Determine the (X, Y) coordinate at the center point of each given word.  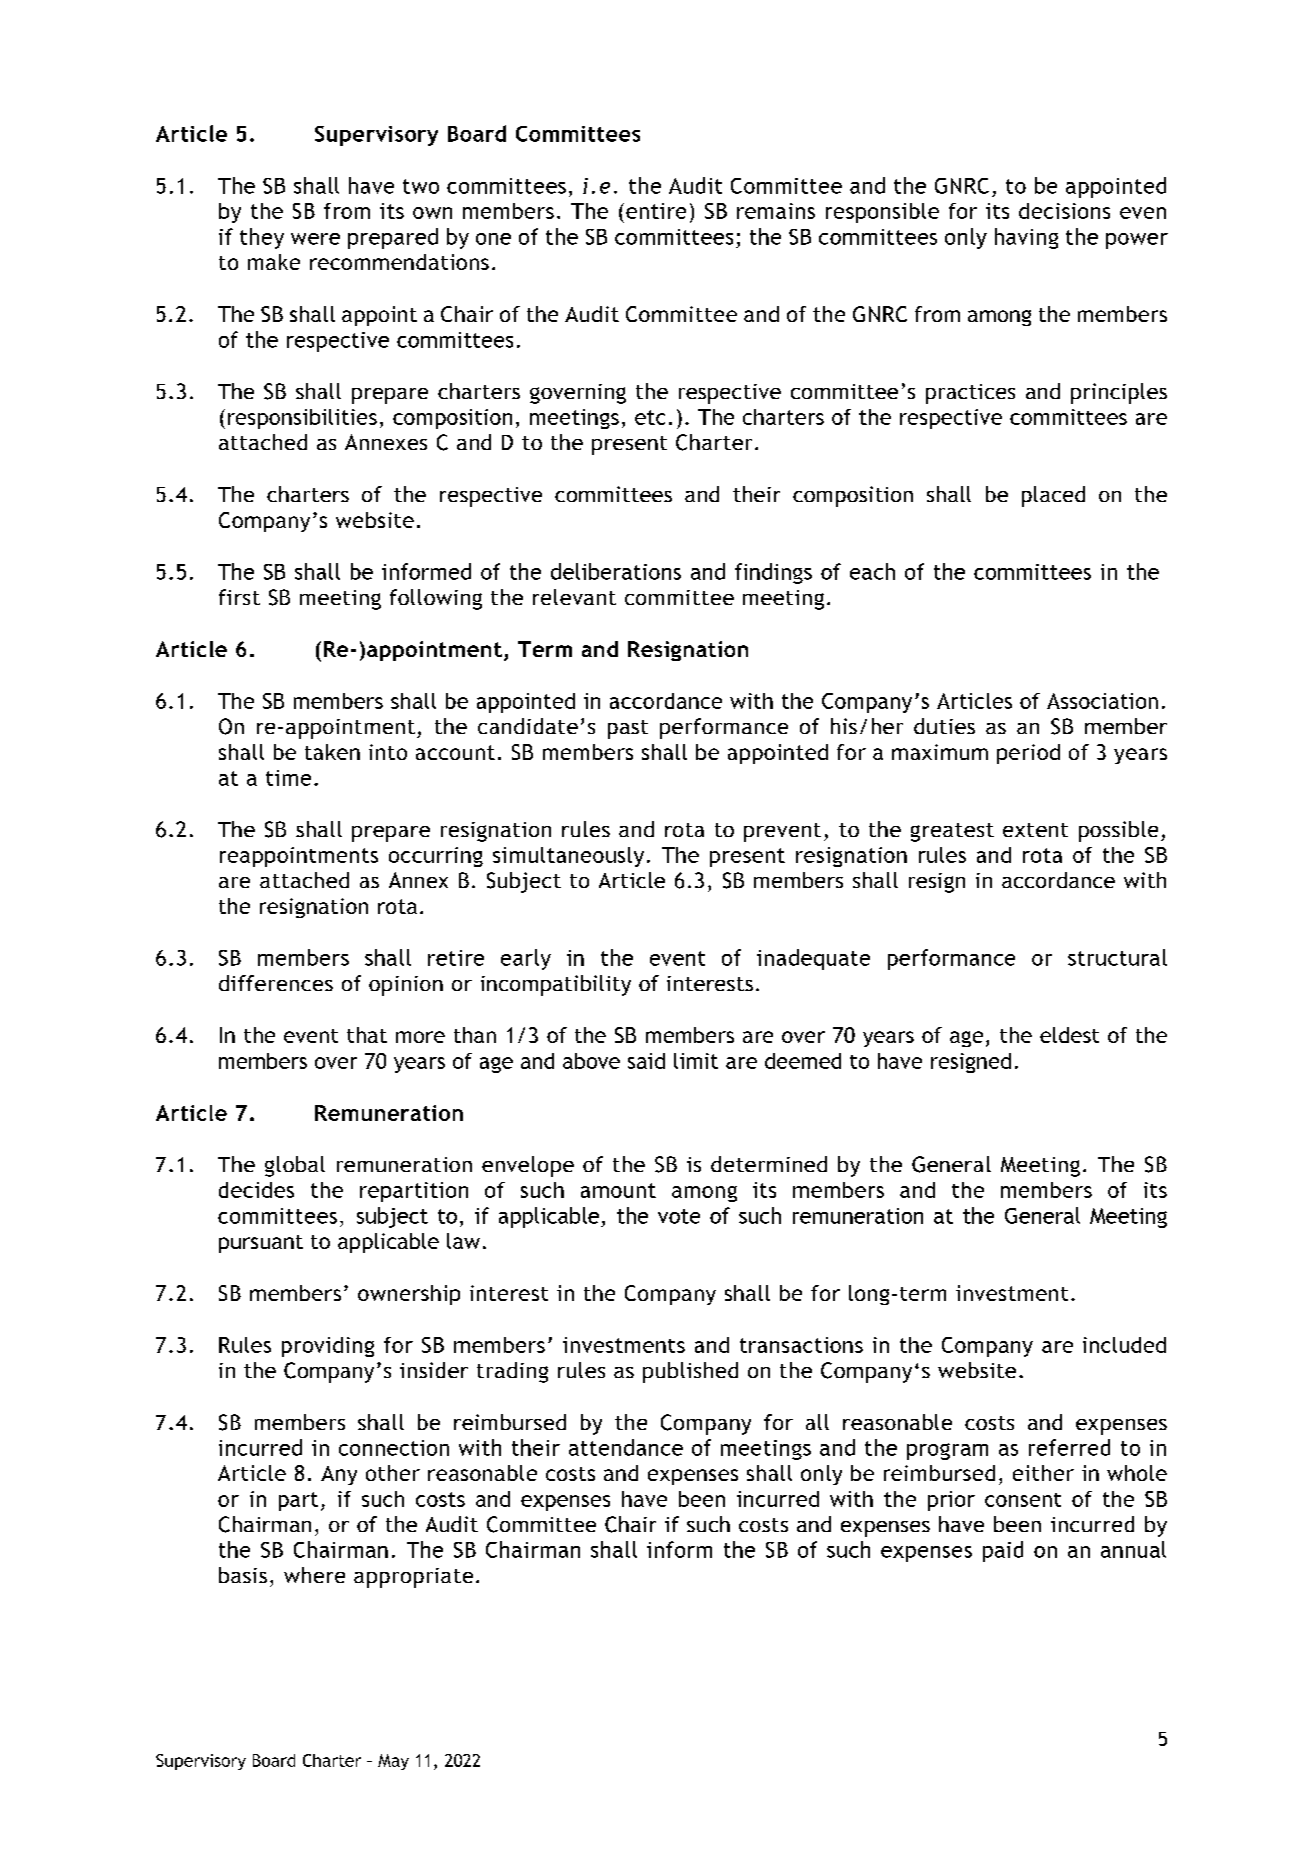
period (1028, 754)
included (1124, 1345)
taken (332, 752)
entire (656, 211)
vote (679, 1216)
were (315, 239)
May (393, 1762)
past (628, 729)
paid (1003, 1551)
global (295, 1166)
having (1026, 238)
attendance (626, 1447)
